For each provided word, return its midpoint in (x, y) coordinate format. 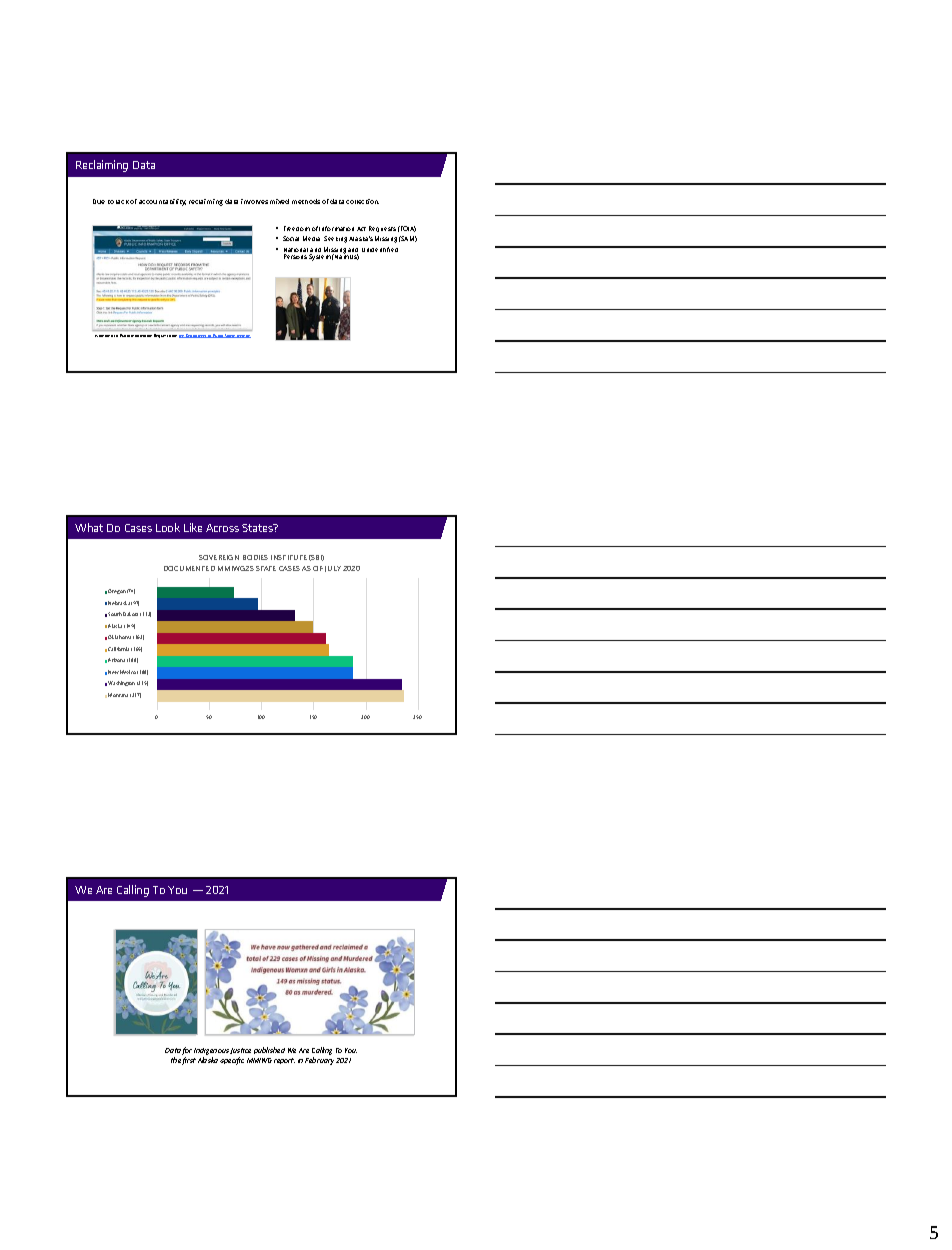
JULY (333, 569)
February (319, 1061)
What (89, 527)
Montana (118, 695)
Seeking (335, 239)
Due (99, 201)
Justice (240, 1053)
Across (222, 528)
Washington (121, 683)
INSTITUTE (289, 557)
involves (254, 201)
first (189, 1061)
